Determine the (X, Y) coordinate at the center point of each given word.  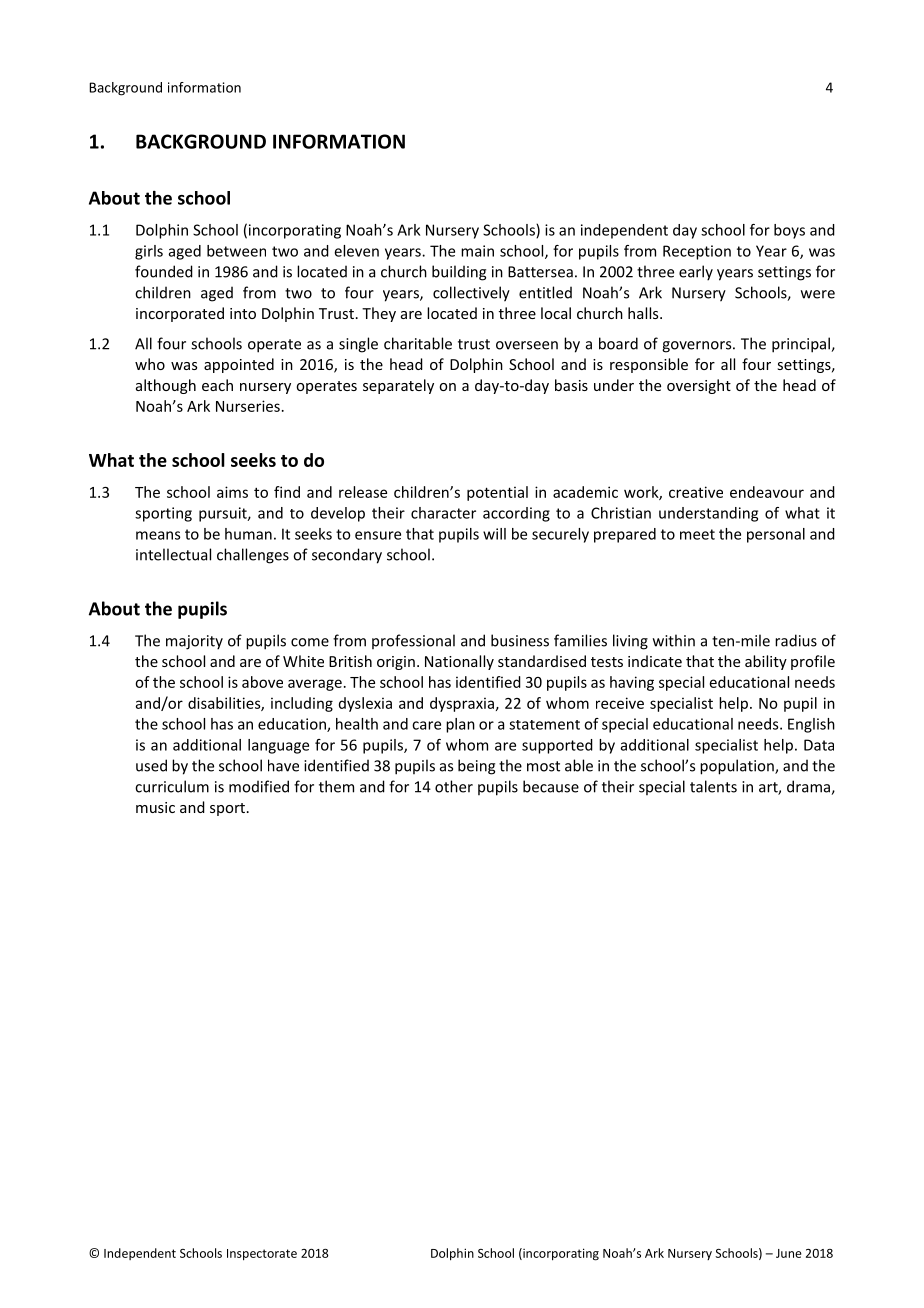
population (738, 767)
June (789, 1253)
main (477, 251)
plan (460, 725)
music (155, 807)
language (278, 746)
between (236, 251)
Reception (697, 252)
